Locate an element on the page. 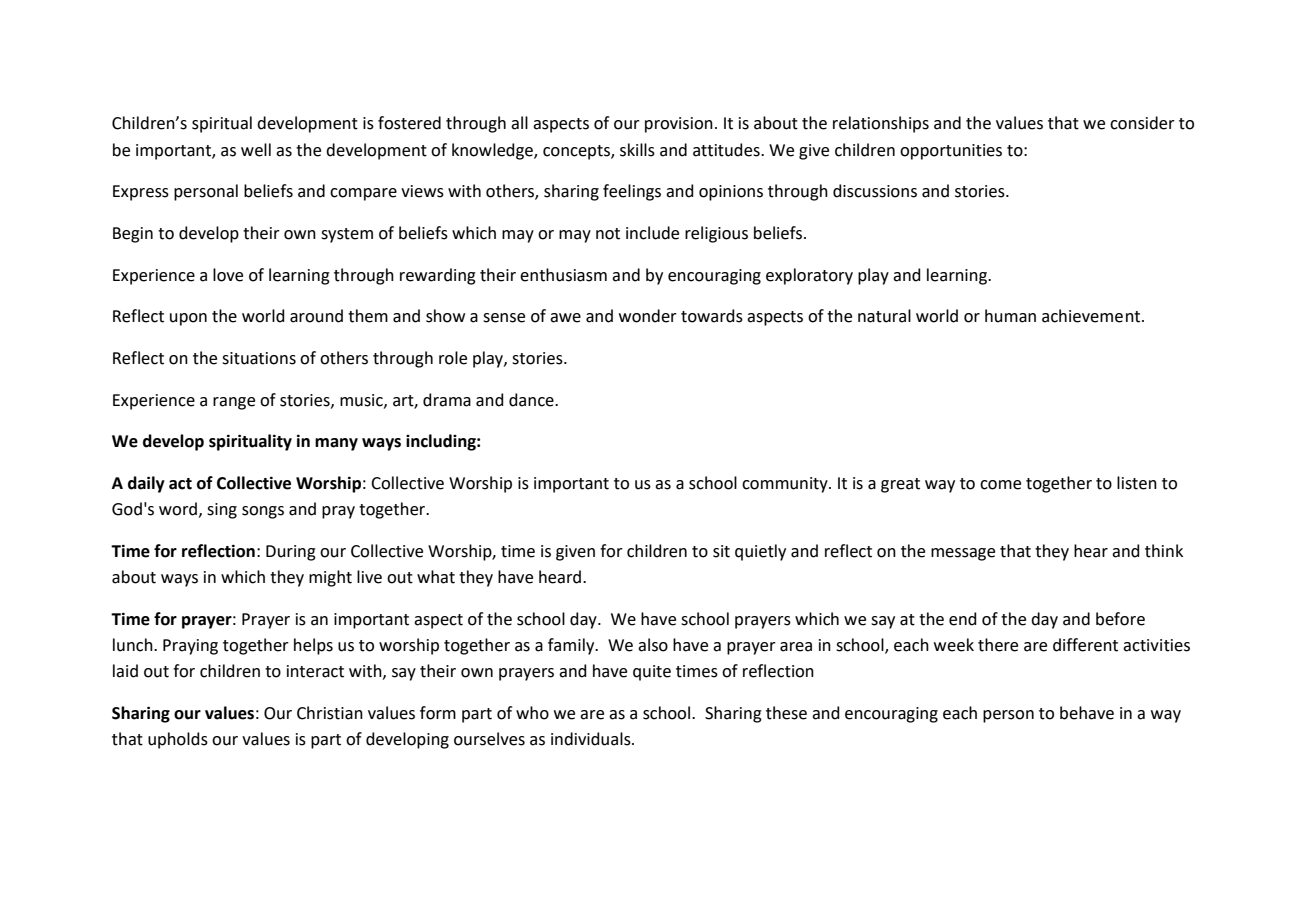 The height and width of the document is (924, 1308). range is located at coordinates (234, 403).
